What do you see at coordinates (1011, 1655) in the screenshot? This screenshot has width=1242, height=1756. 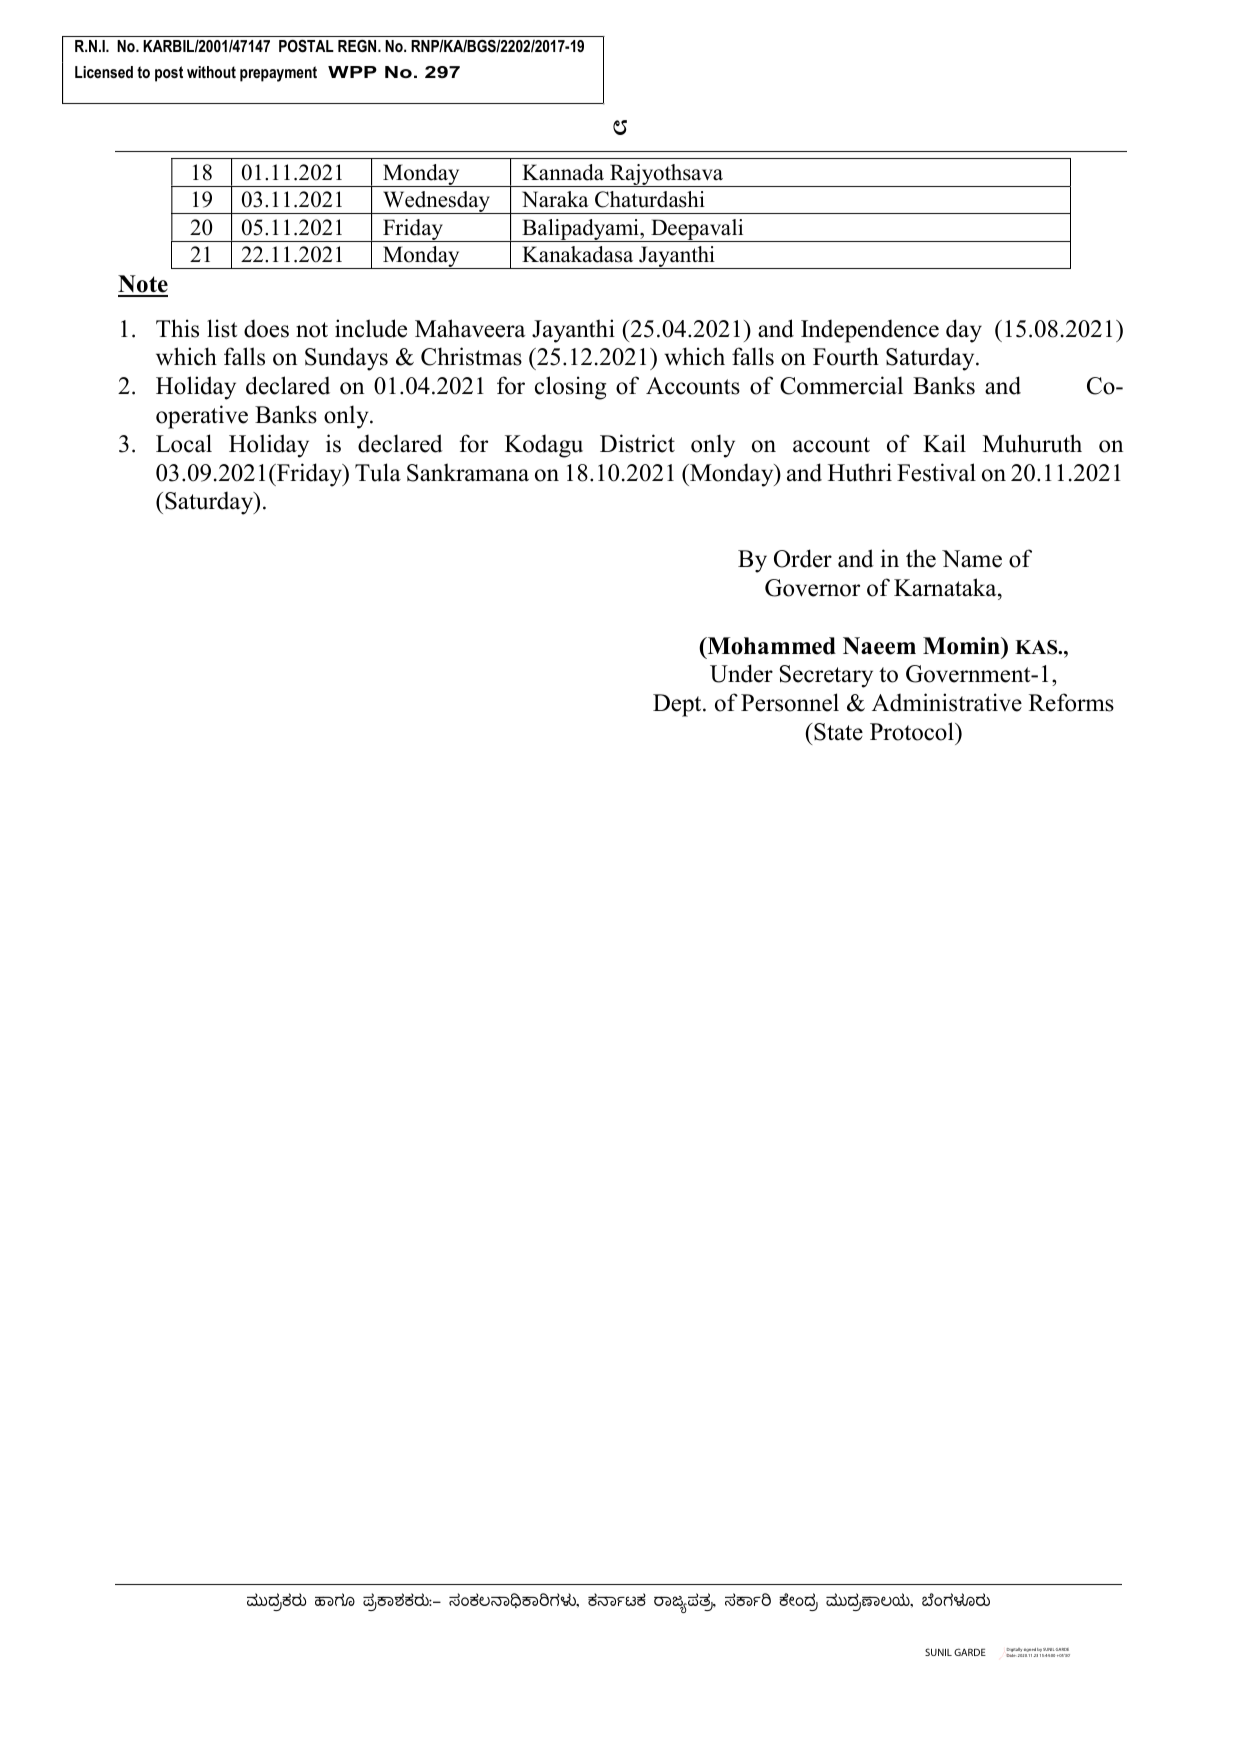 I see `Date` at bounding box center [1011, 1655].
